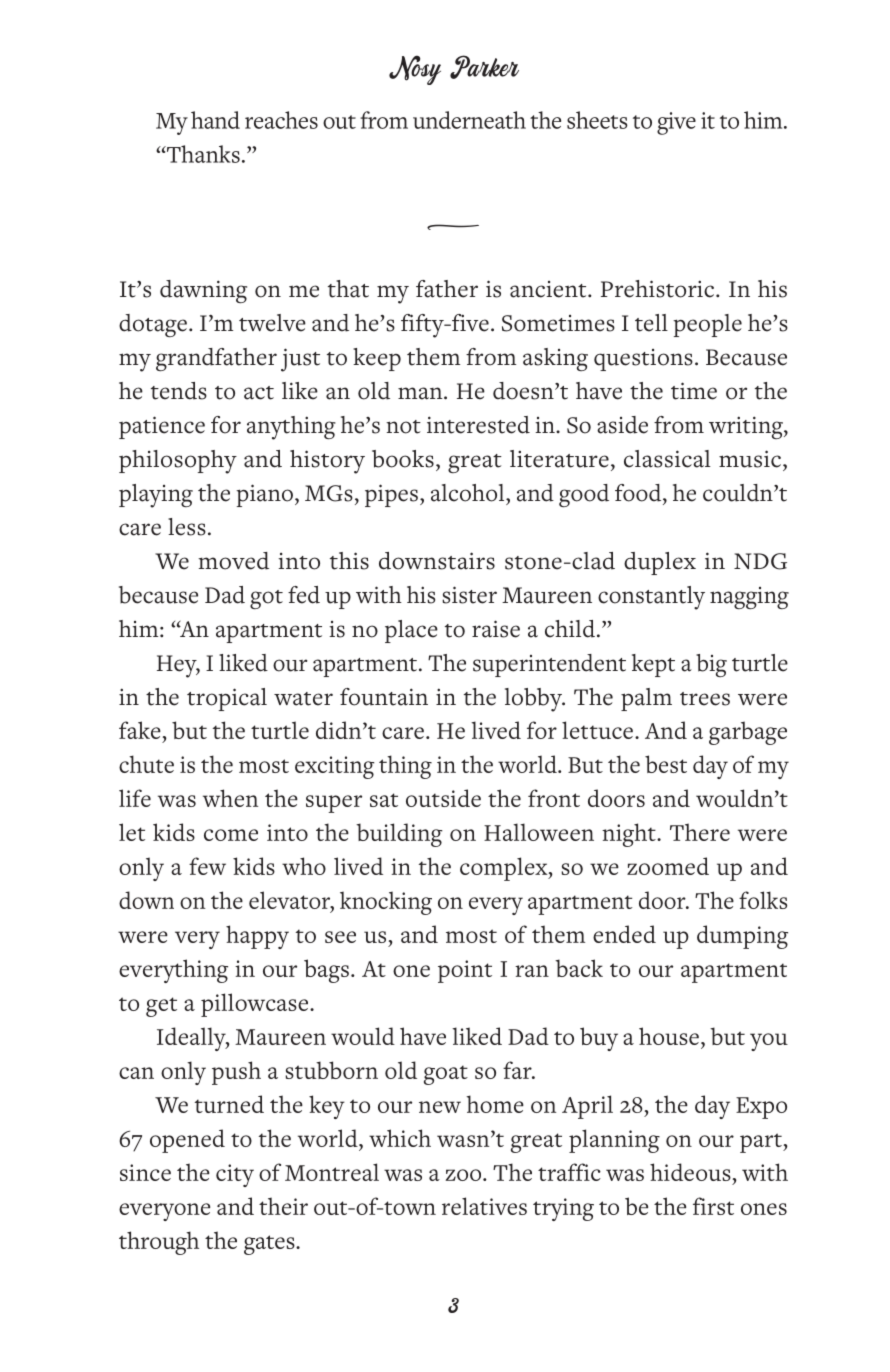 This screenshot has width=890, height=1372. What do you see at coordinates (469, 493) in the screenshot?
I see `alcohol` at bounding box center [469, 493].
